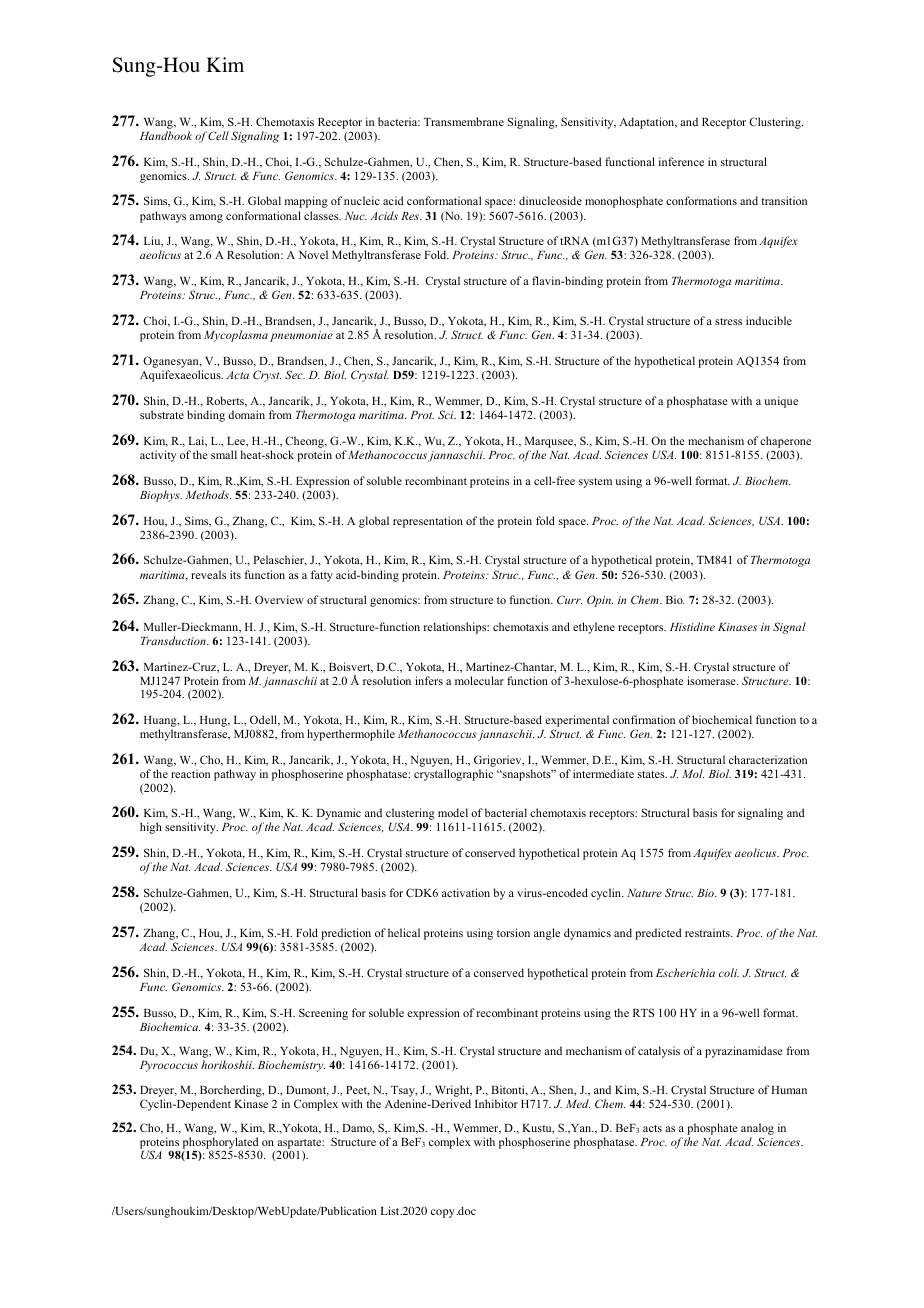 The image size is (924, 1308). What do you see at coordinates (464, 121) in the screenshot?
I see `Transmembrane` at bounding box center [464, 121].
